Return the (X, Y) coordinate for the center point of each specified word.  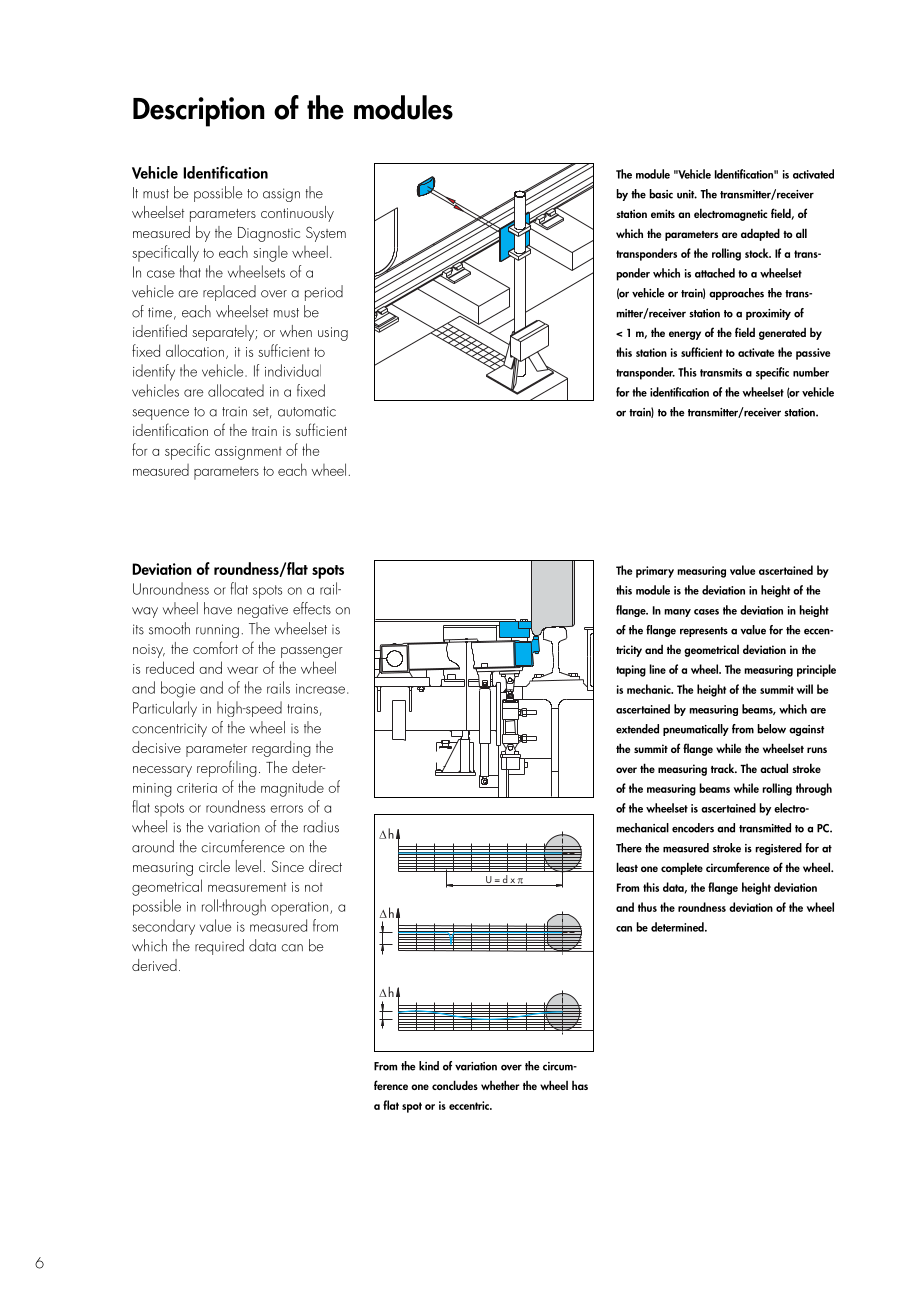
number (811, 372)
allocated (236, 390)
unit (687, 194)
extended (637, 729)
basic (661, 194)
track (724, 768)
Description (199, 112)
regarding (281, 749)
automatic (307, 411)
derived (154, 965)
